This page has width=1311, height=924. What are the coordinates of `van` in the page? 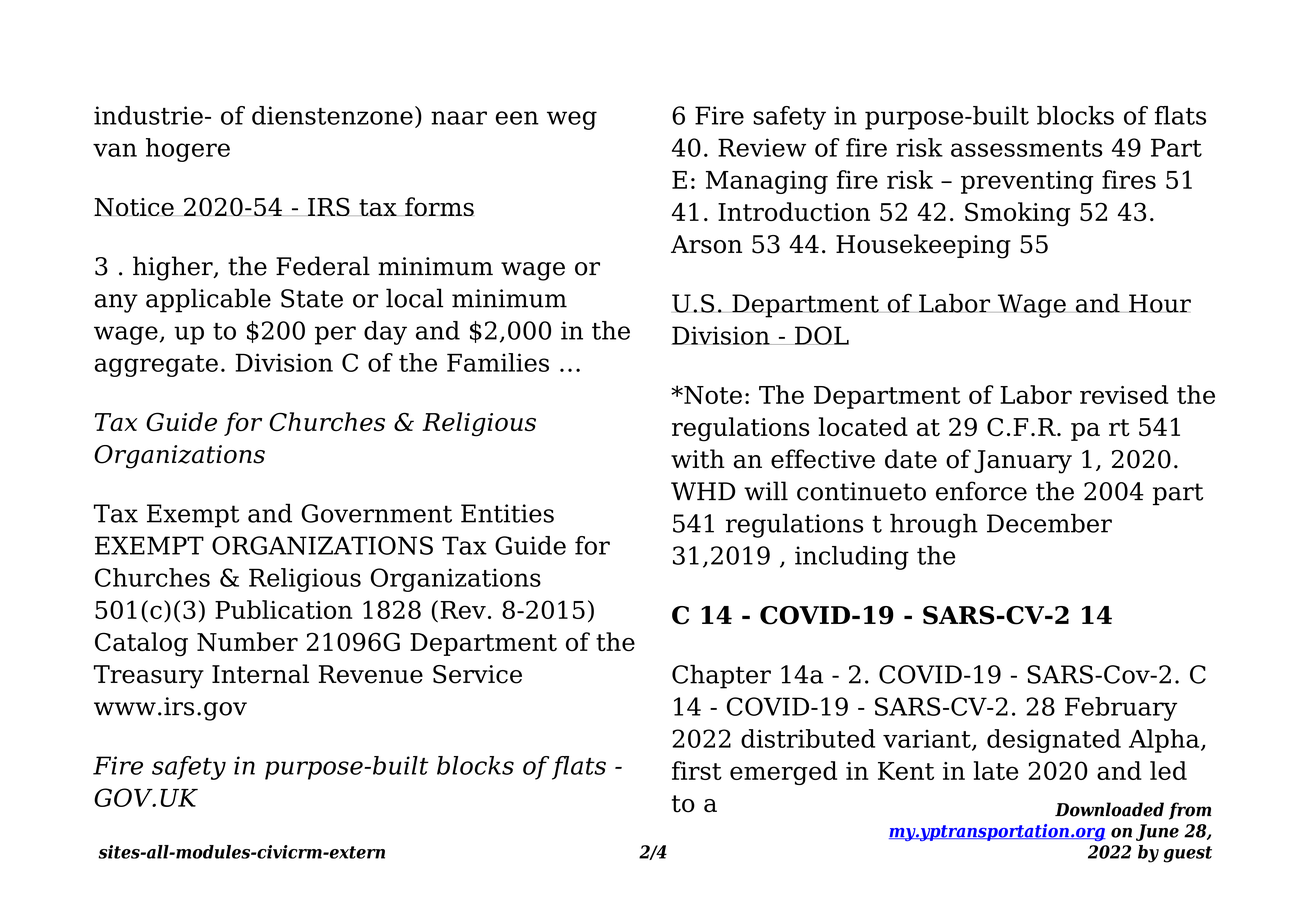 It's located at (115, 150).
